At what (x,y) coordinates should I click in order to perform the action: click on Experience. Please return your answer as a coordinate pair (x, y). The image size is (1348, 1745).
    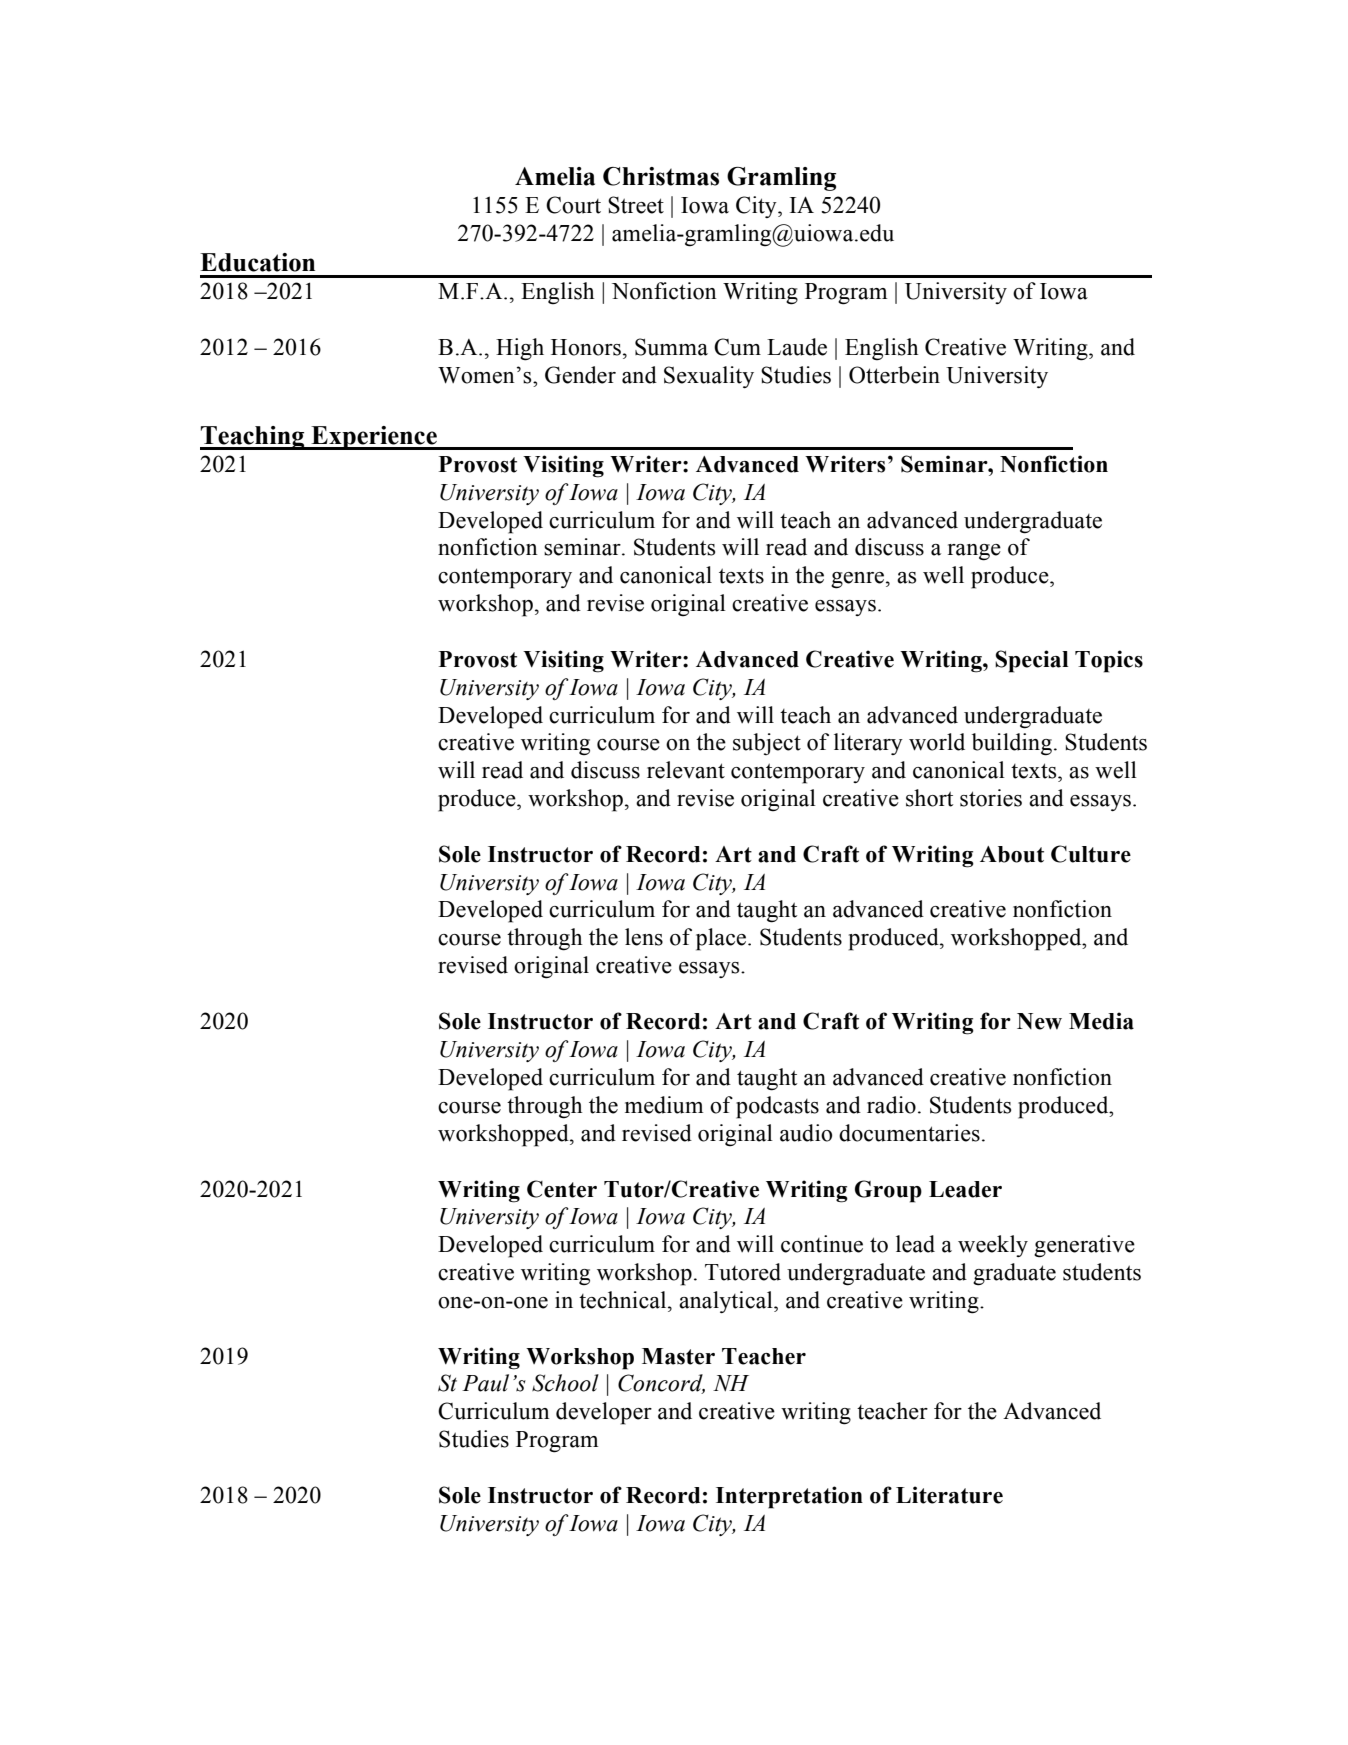
    Looking at the image, I should click on (374, 438).
